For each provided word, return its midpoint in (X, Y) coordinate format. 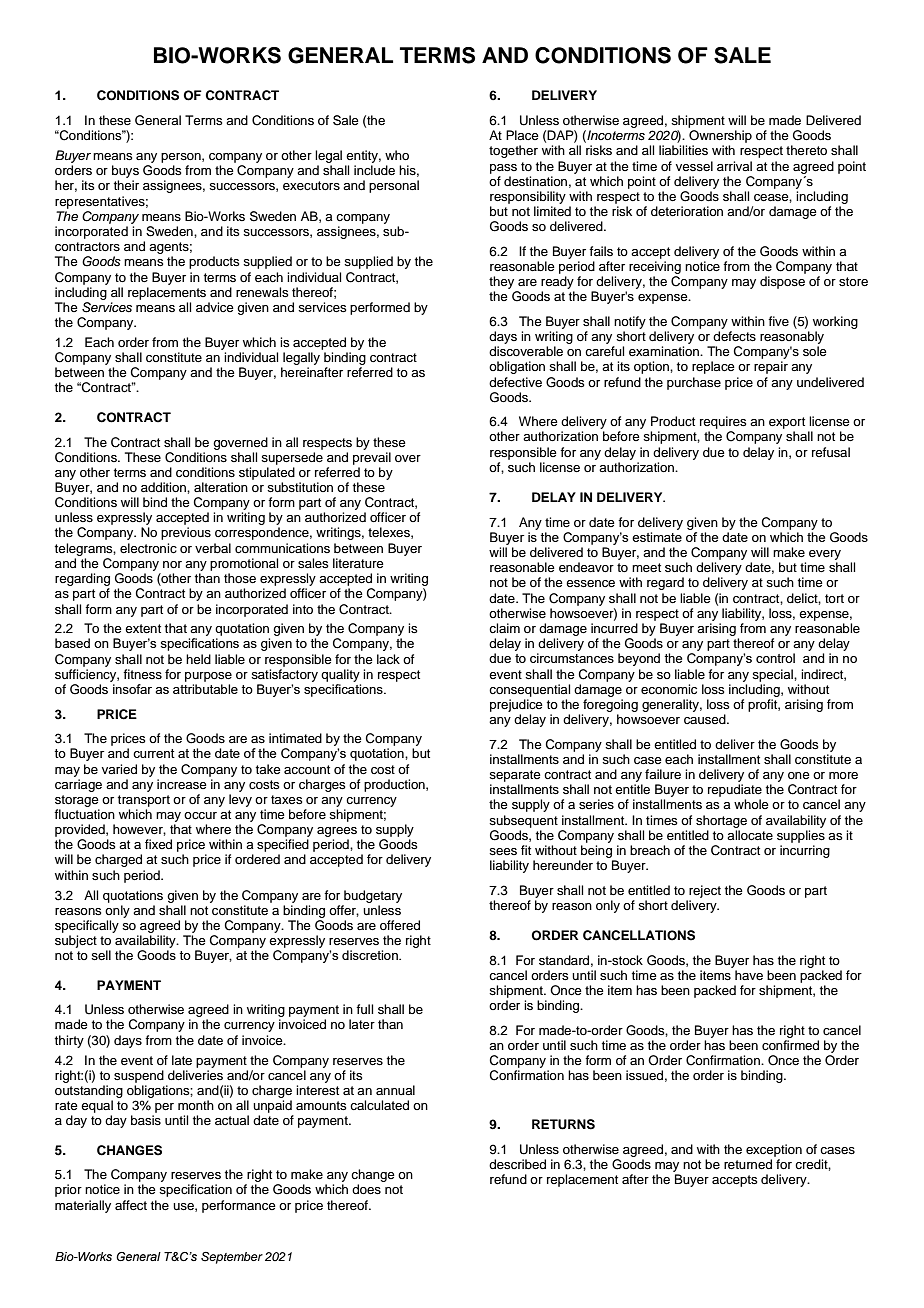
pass (503, 169)
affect (131, 1205)
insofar (132, 689)
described (517, 1164)
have (749, 975)
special (773, 675)
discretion (371, 955)
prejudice (516, 705)
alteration (221, 487)
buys (125, 173)
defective (515, 382)
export (787, 423)
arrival (734, 166)
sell (101, 955)
